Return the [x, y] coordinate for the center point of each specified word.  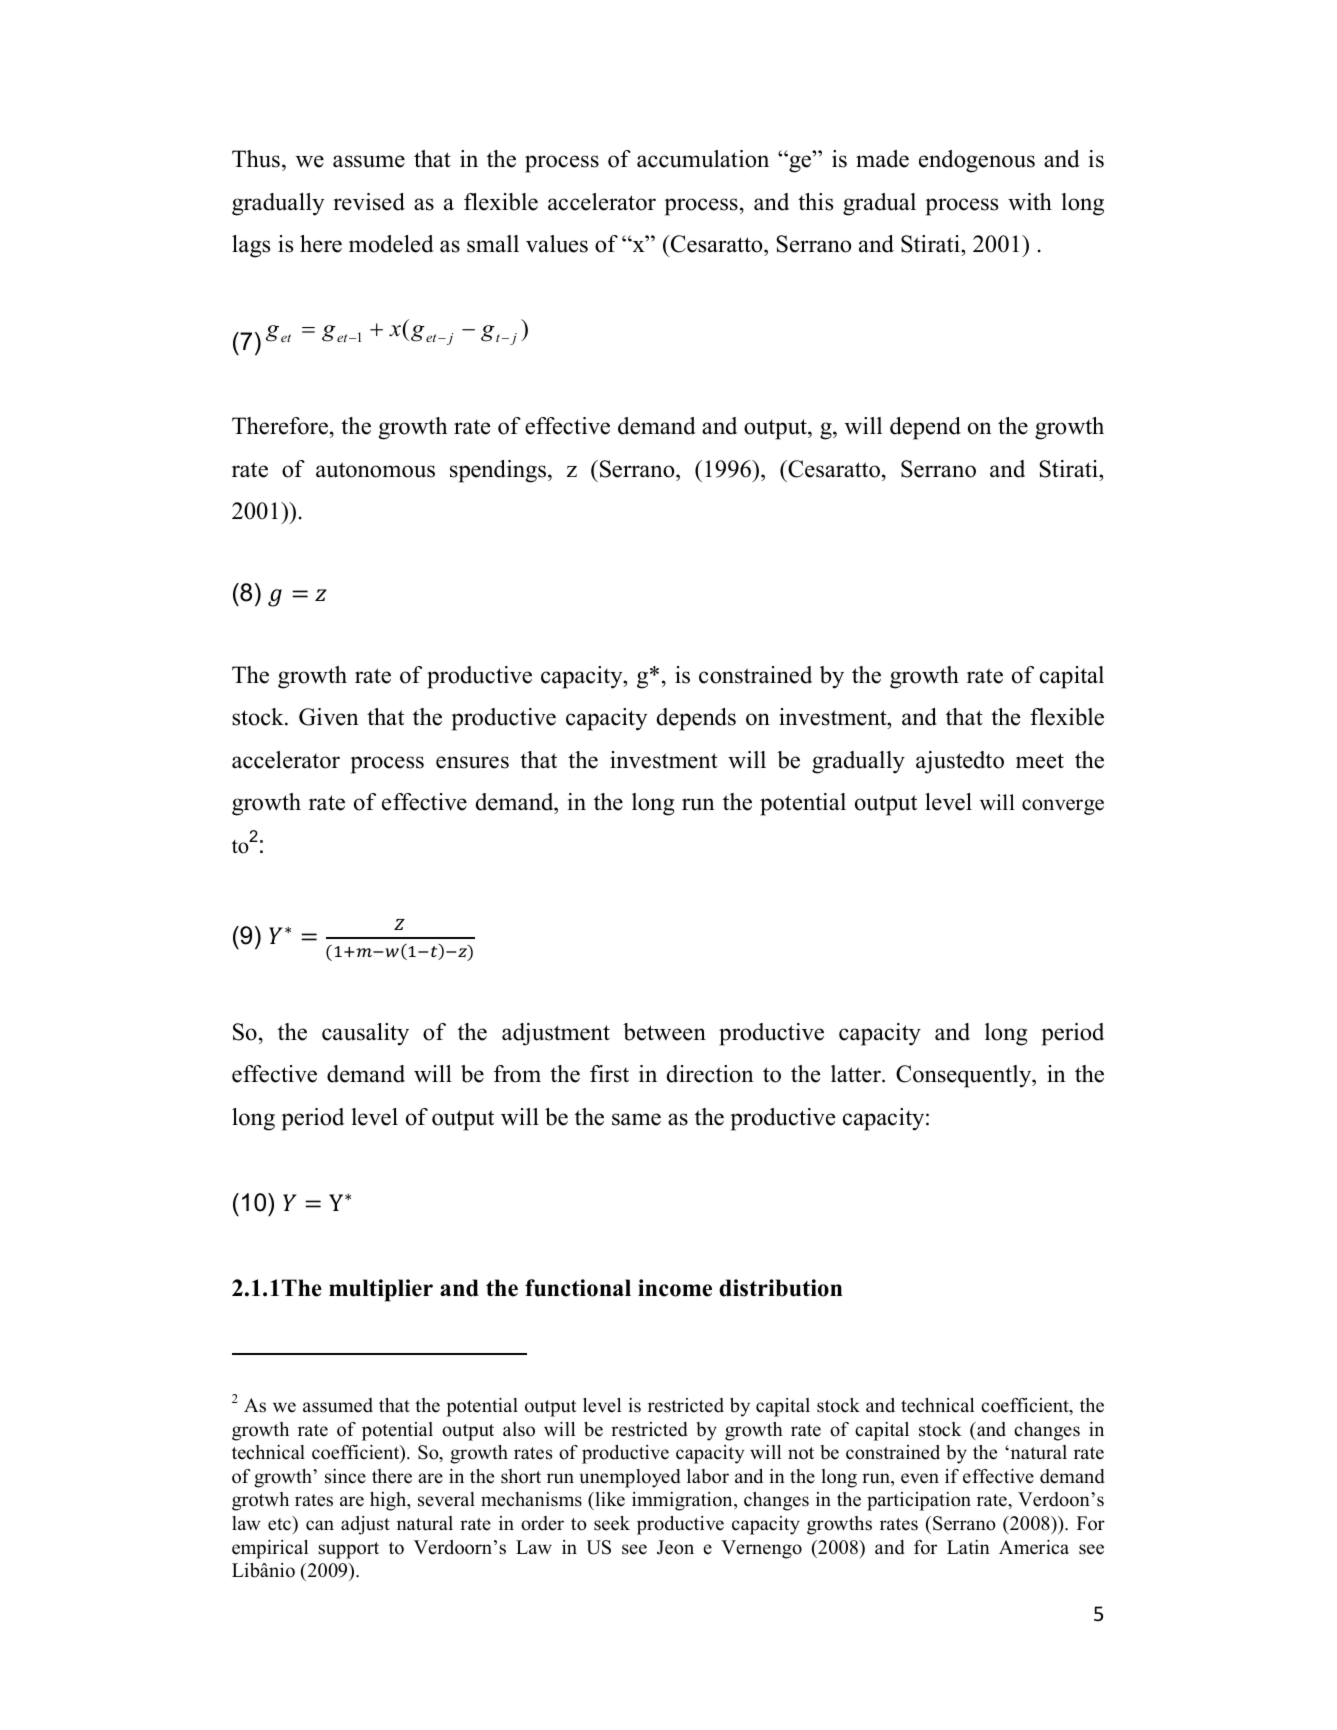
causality [365, 1034]
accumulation [703, 159]
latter [857, 1074]
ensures [472, 762]
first [609, 1074]
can [320, 1525]
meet [1040, 761]
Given [329, 717]
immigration [683, 1501]
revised [369, 202]
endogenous [977, 161]
